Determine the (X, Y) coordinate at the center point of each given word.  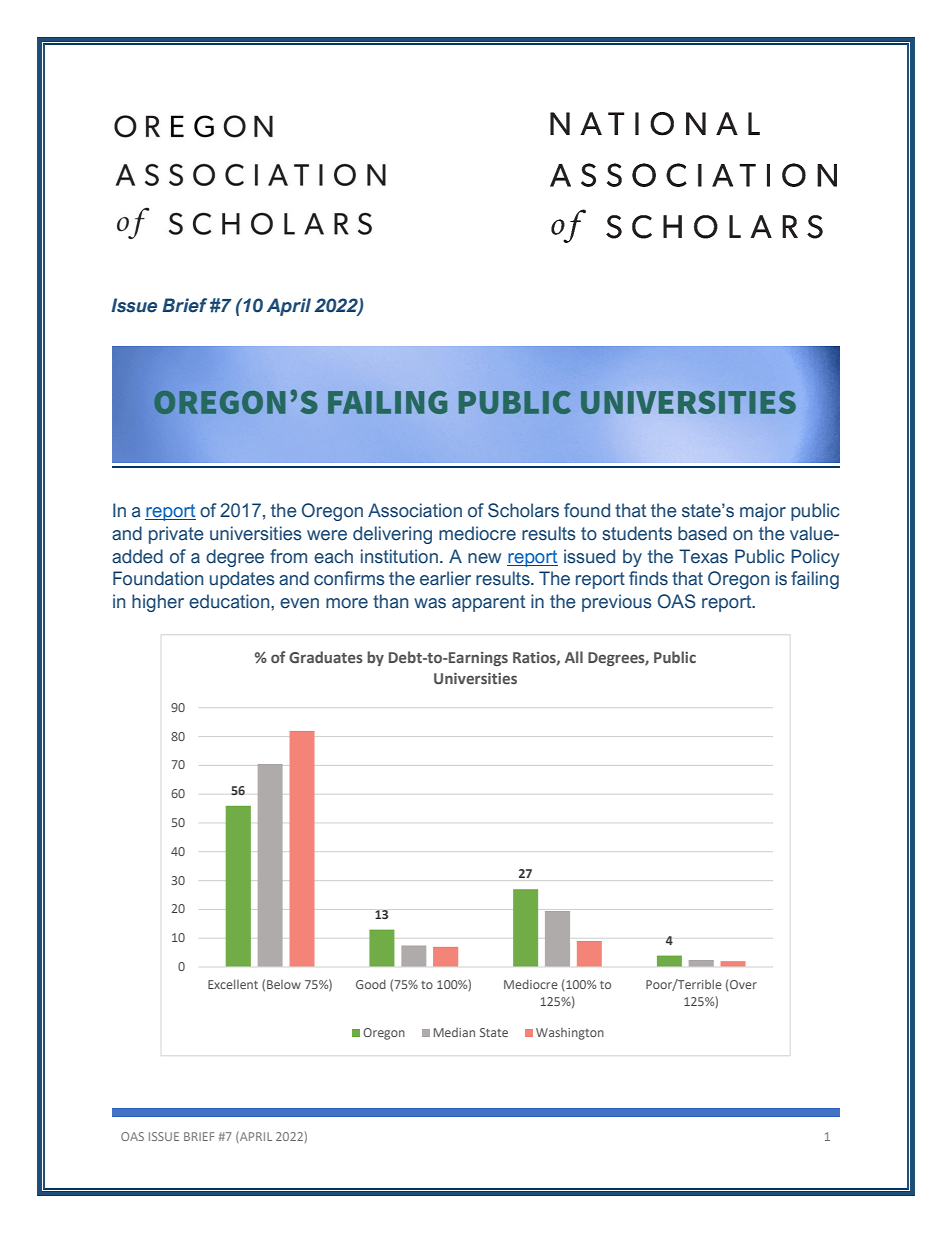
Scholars (523, 510)
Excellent (233, 984)
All (574, 657)
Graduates (326, 657)
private (176, 535)
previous (617, 603)
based (702, 533)
